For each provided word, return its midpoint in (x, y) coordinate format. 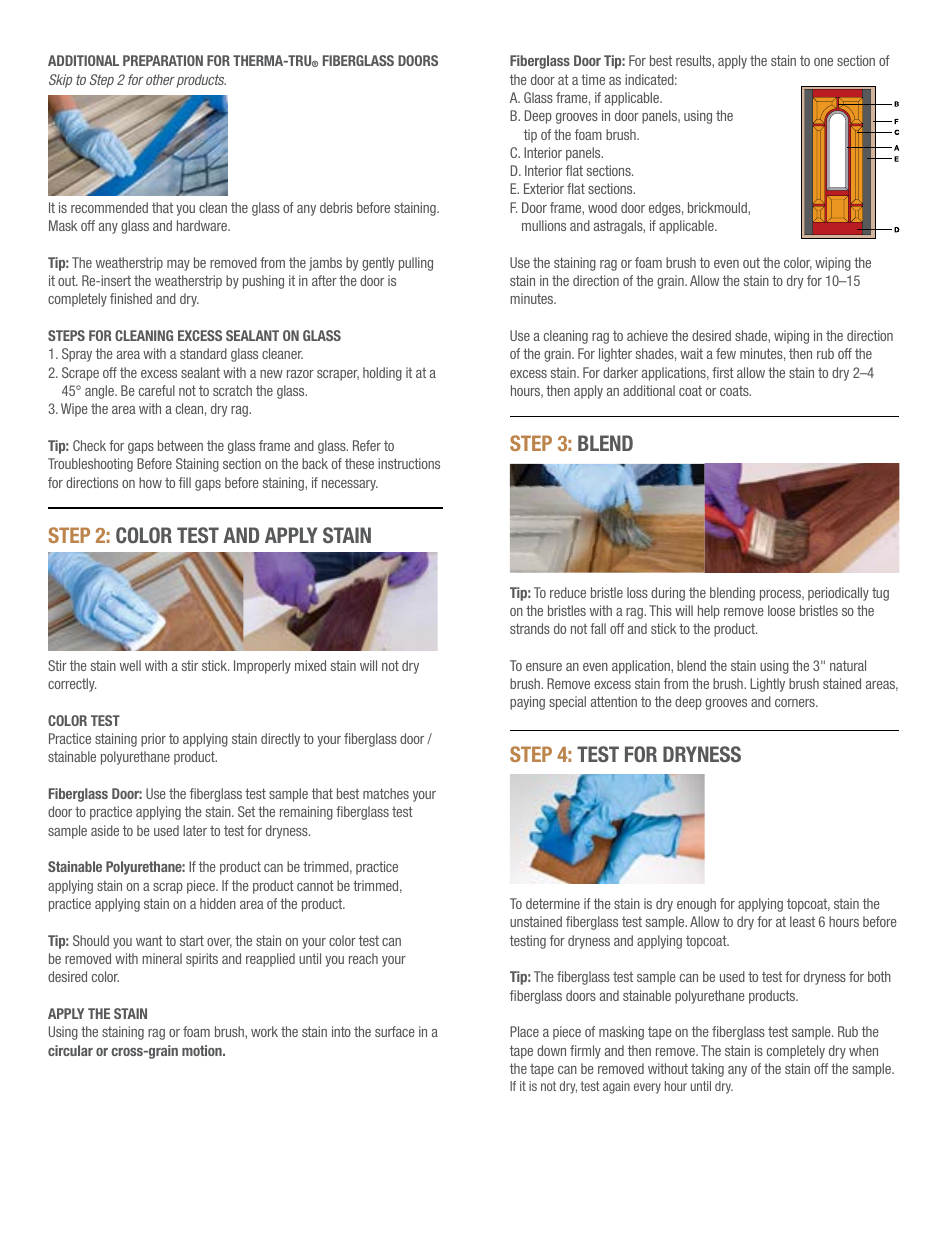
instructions (409, 463)
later (195, 830)
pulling (416, 264)
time (593, 79)
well (130, 665)
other (160, 79)
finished (131, 298)
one (823, 62)
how (150, 482)
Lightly (767, 685)
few (726, 353)
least (802, 921)
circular (70, 1050)
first (723, 372)
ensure (544, 667)
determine (553, 903)
